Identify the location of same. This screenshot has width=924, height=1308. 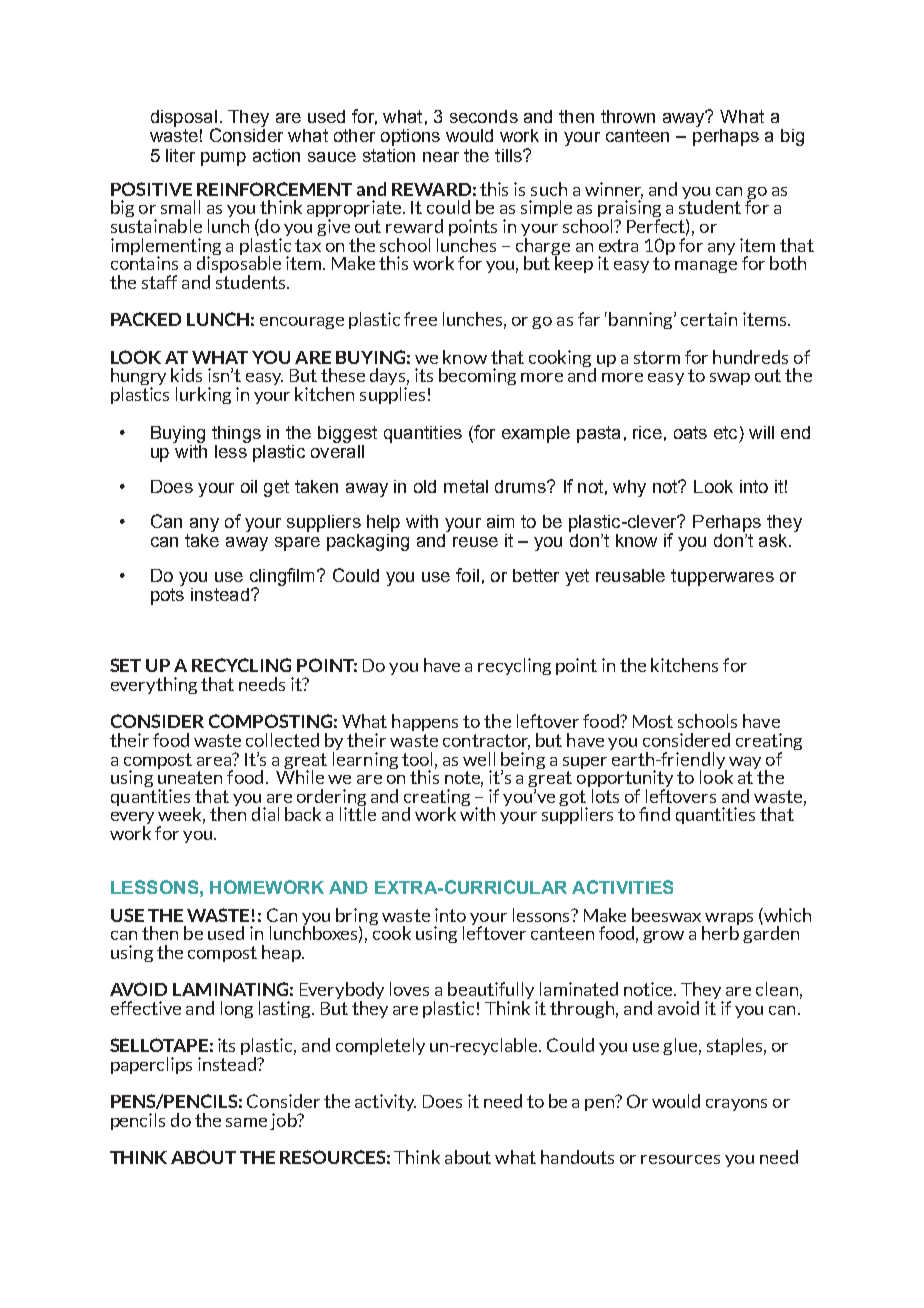
(246, 1122).
